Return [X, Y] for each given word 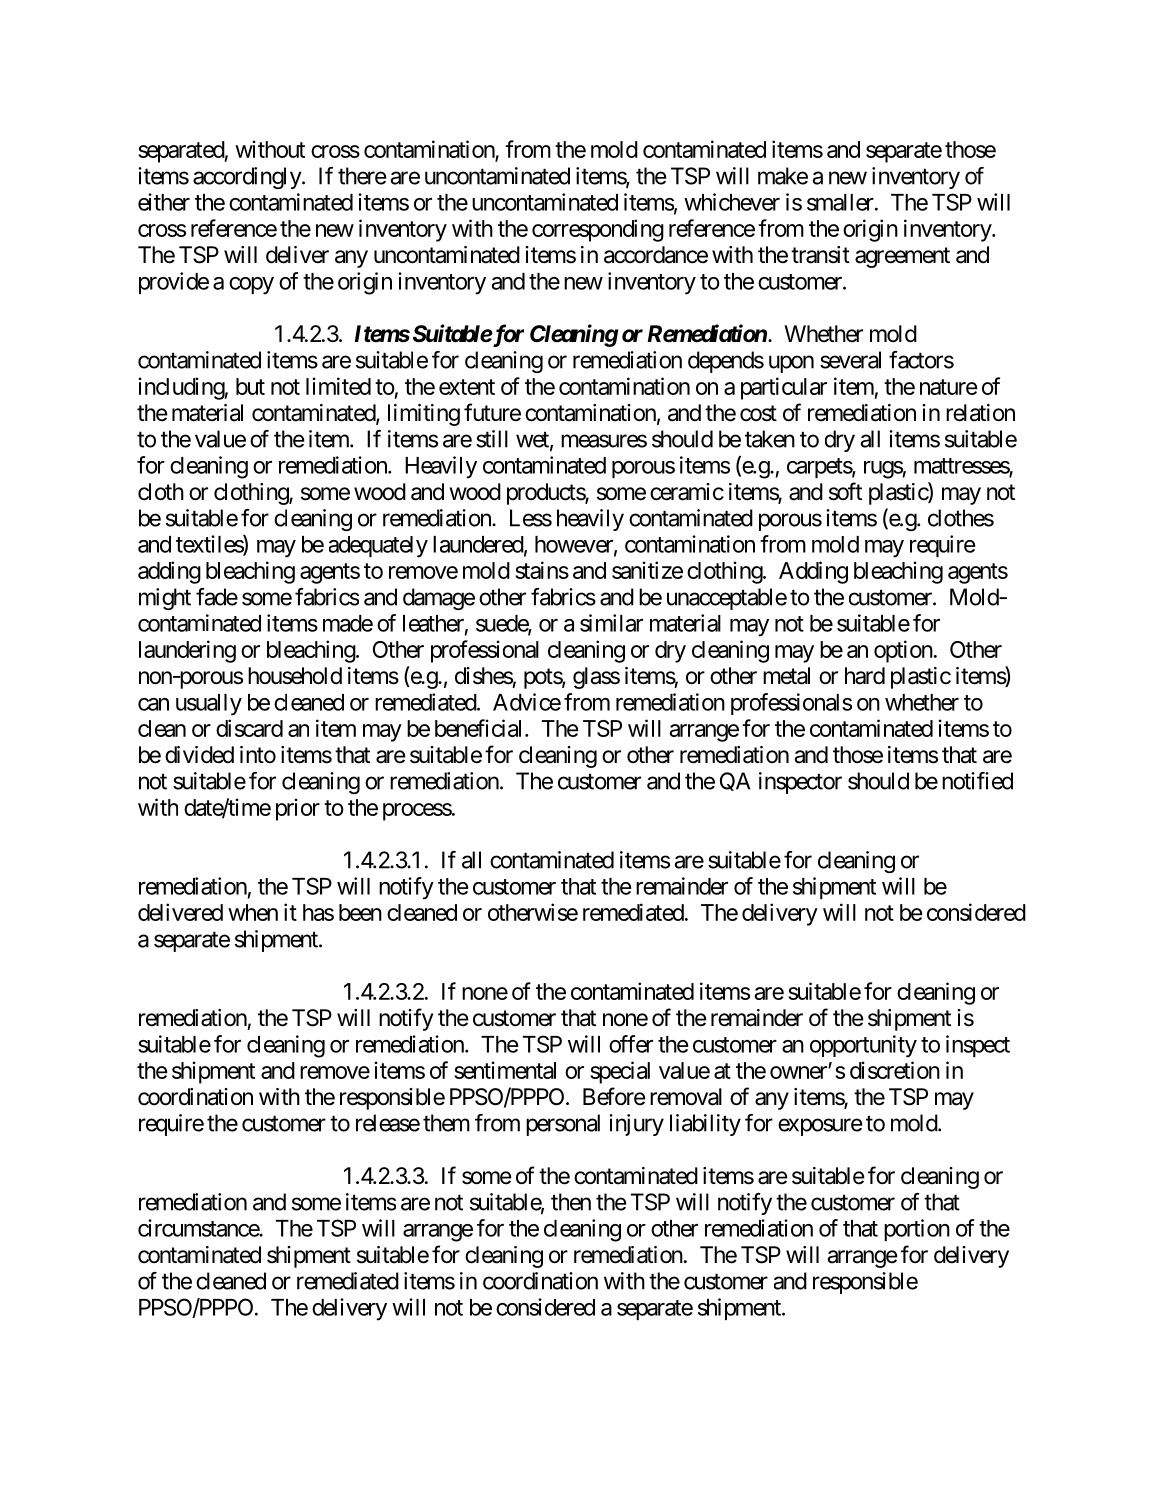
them [446, 1123]
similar [611, 623]
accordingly [248, 178]
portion [917, 1230]
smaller [840, 202]
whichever [732, 202]
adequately [378, 547]
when [253, 912]
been [360, 912]
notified [977, 781]
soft [845, 491]
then [571, 1202]
